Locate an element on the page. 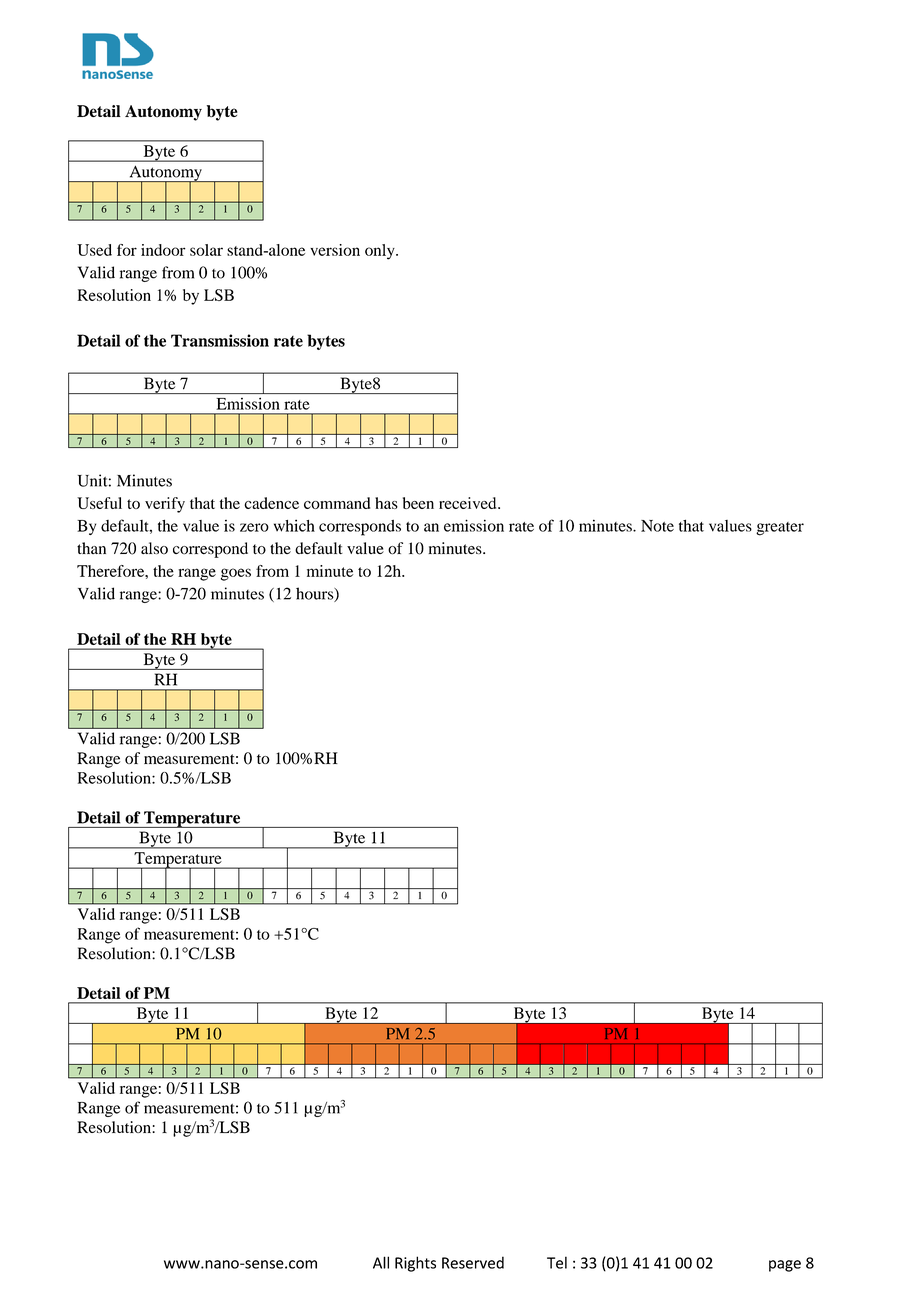 Image resolution: width=924 pixels, height=1308 pixels. goes is located at coordinates (236, 574).
